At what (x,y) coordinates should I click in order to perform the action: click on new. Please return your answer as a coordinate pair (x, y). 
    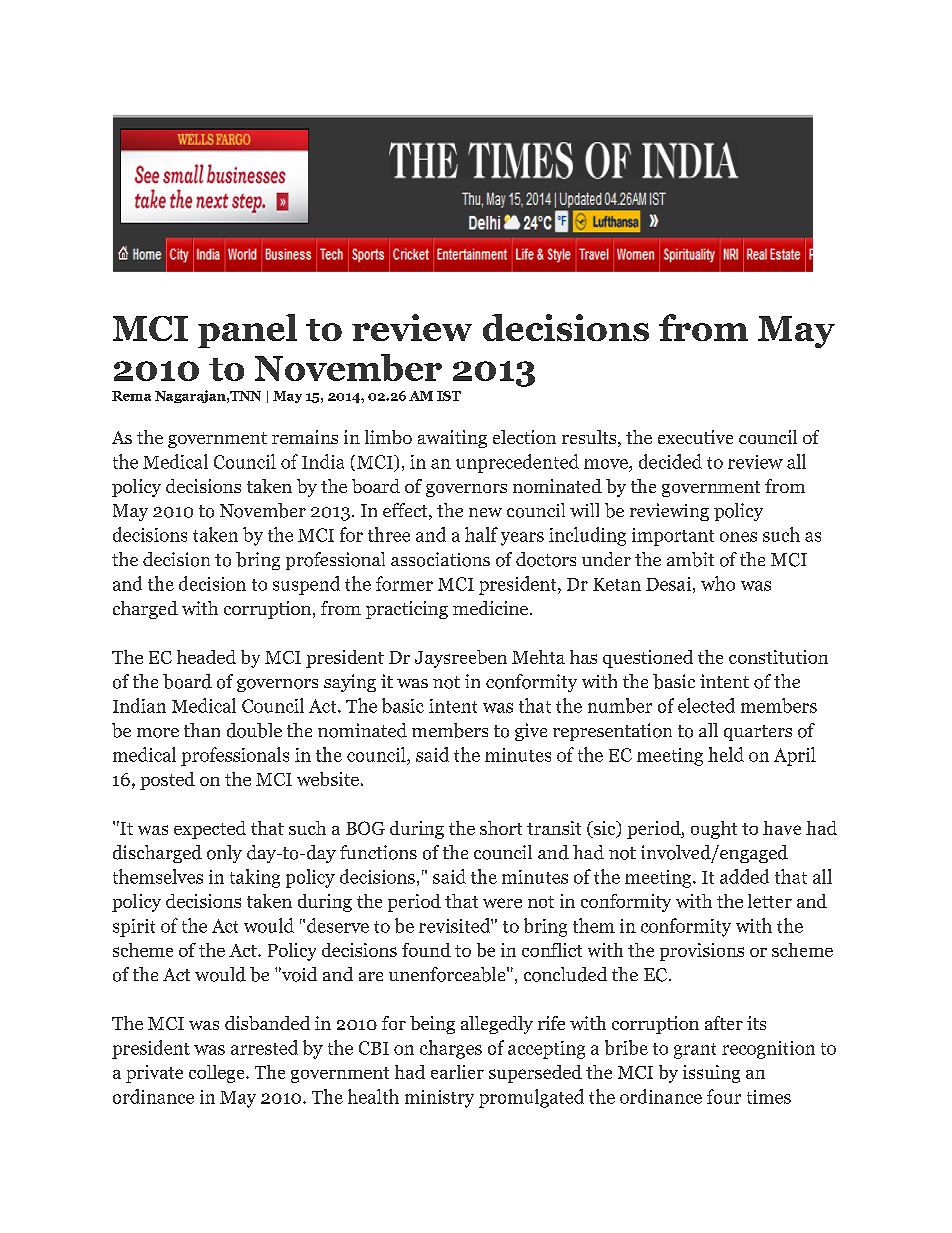
    Looking at the image, I should click on (485, 512).
